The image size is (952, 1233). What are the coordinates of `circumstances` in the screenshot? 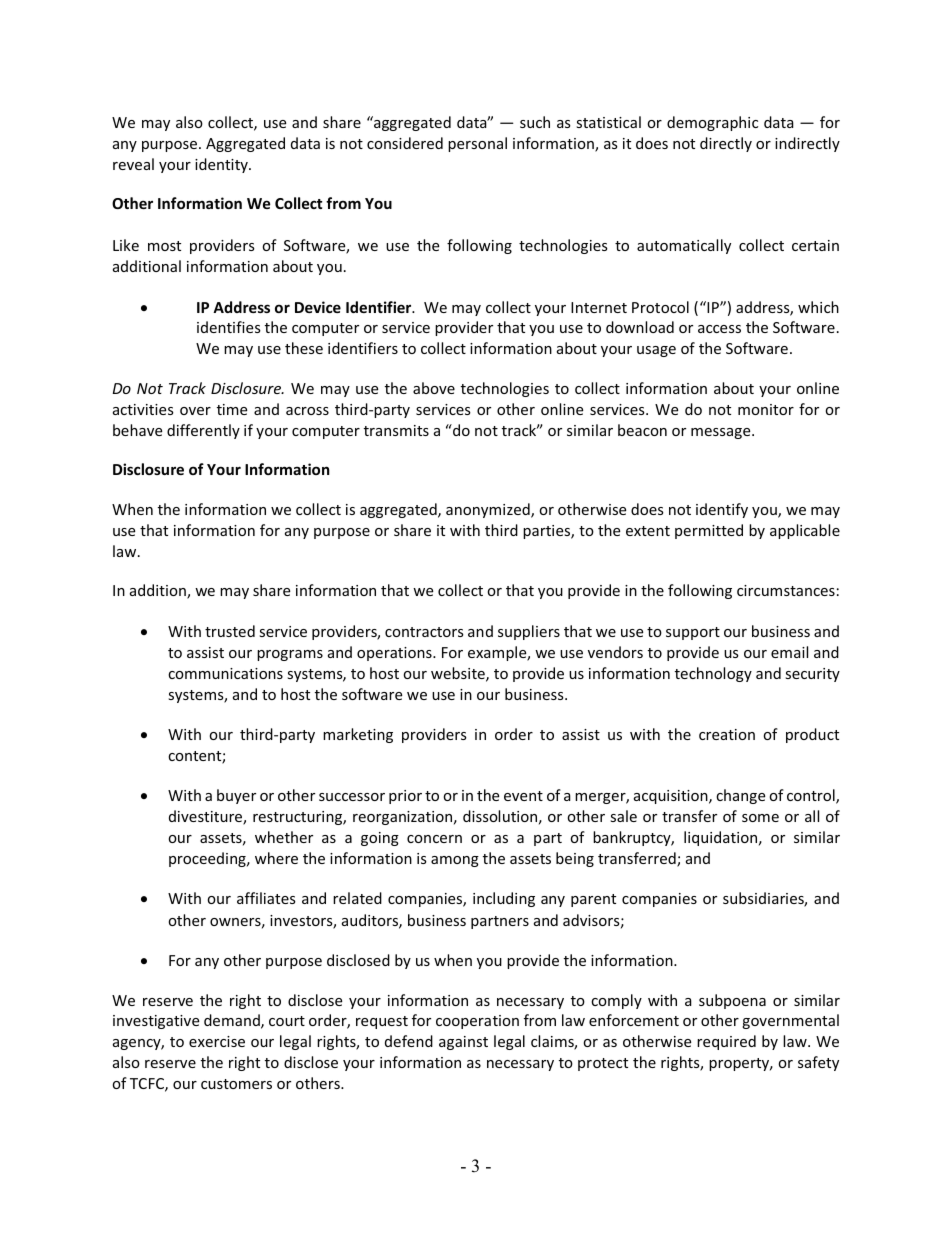 It's located at (786, 590).
